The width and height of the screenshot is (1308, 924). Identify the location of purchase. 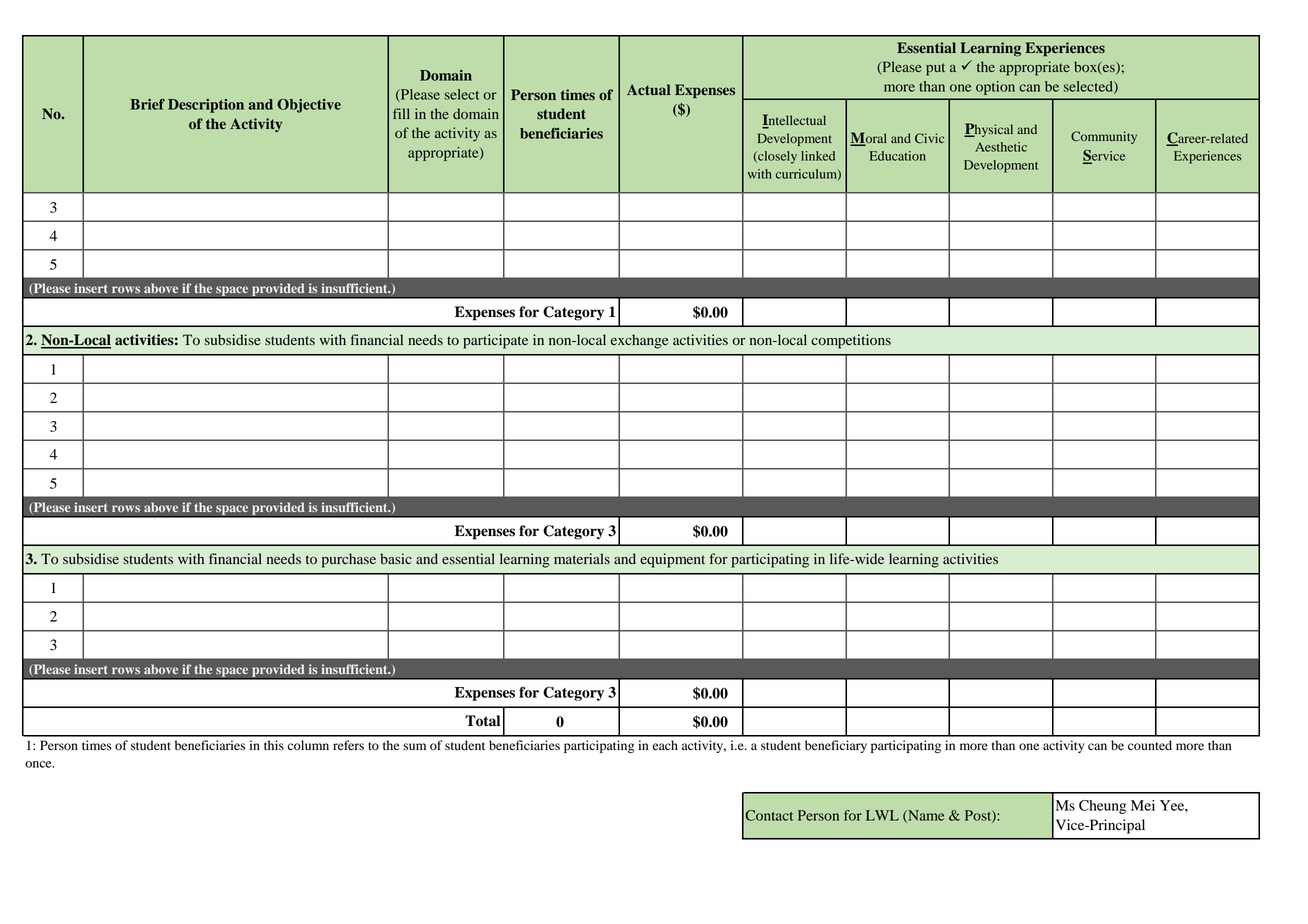
(349, 560).
